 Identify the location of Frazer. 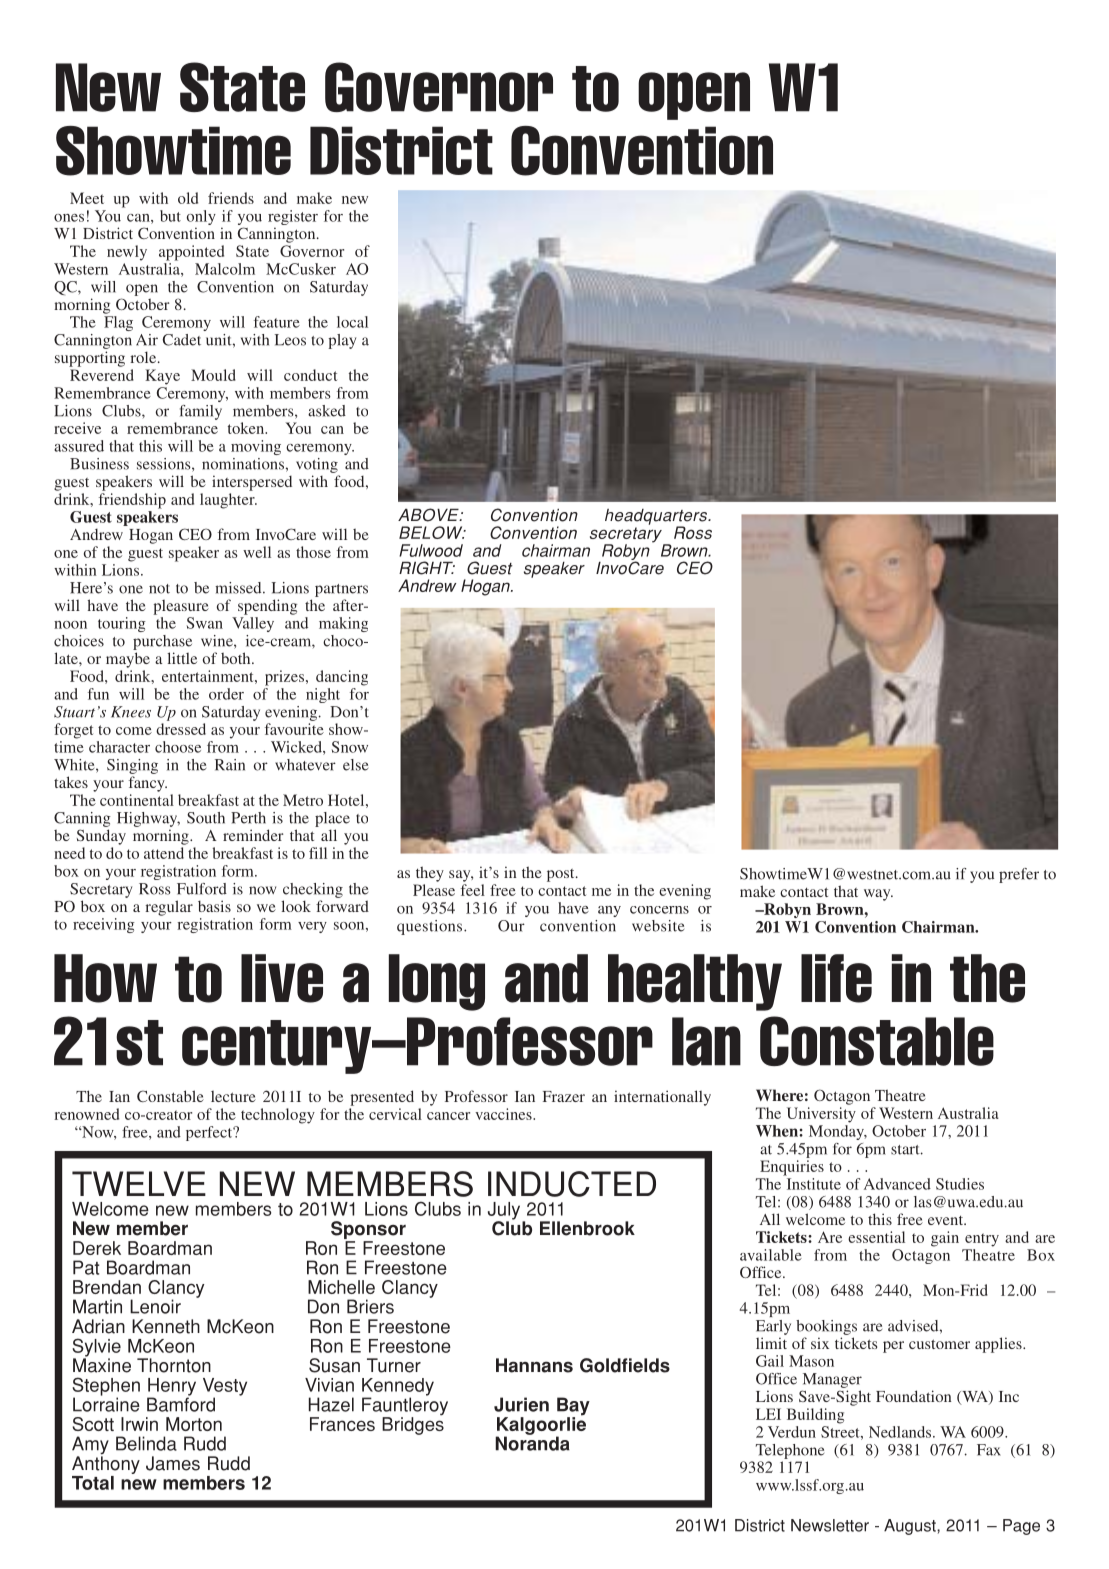
(564, 1096).
